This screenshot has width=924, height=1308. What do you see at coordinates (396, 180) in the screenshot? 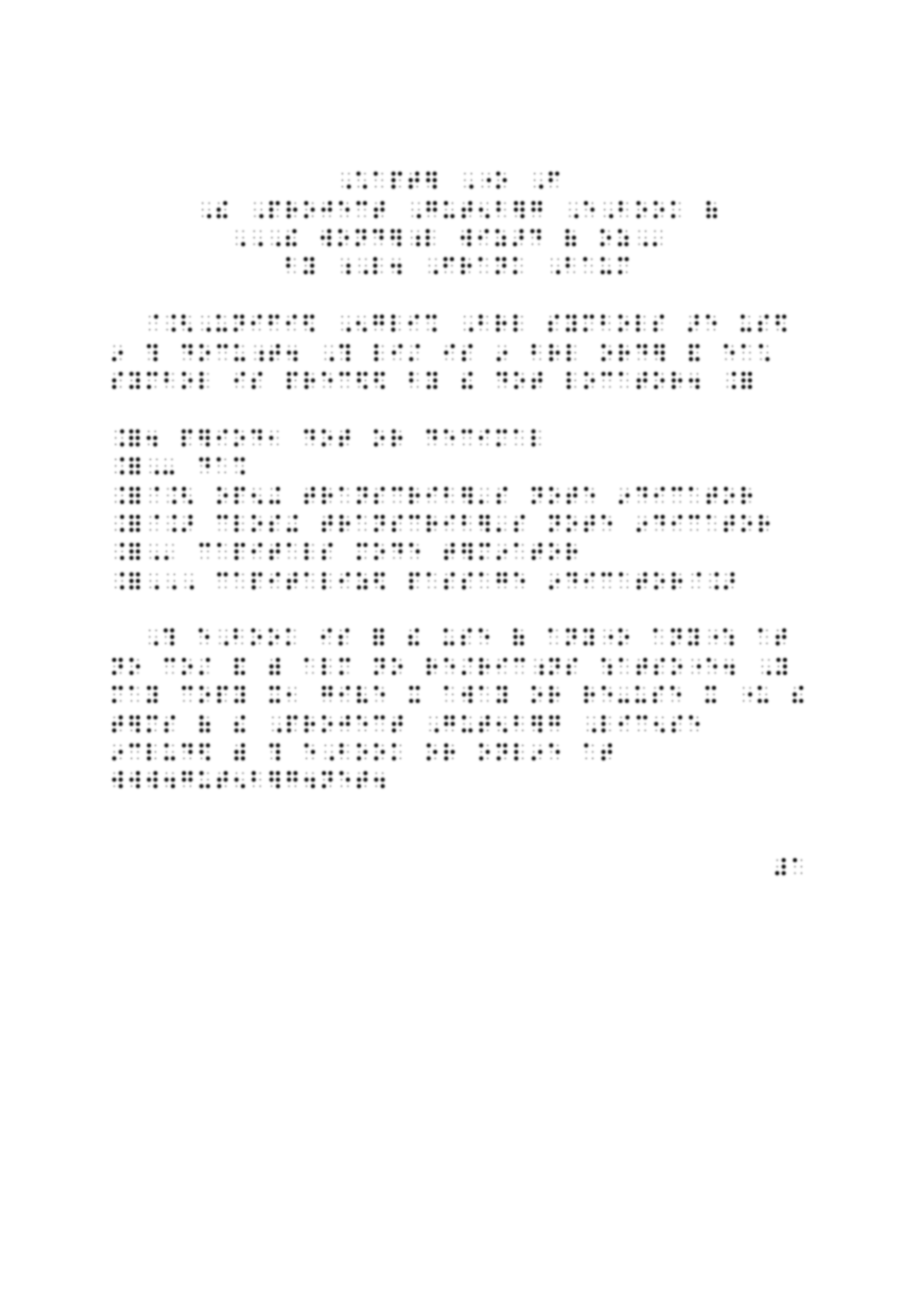
I see `APT` at bounding box center [396, 180].
